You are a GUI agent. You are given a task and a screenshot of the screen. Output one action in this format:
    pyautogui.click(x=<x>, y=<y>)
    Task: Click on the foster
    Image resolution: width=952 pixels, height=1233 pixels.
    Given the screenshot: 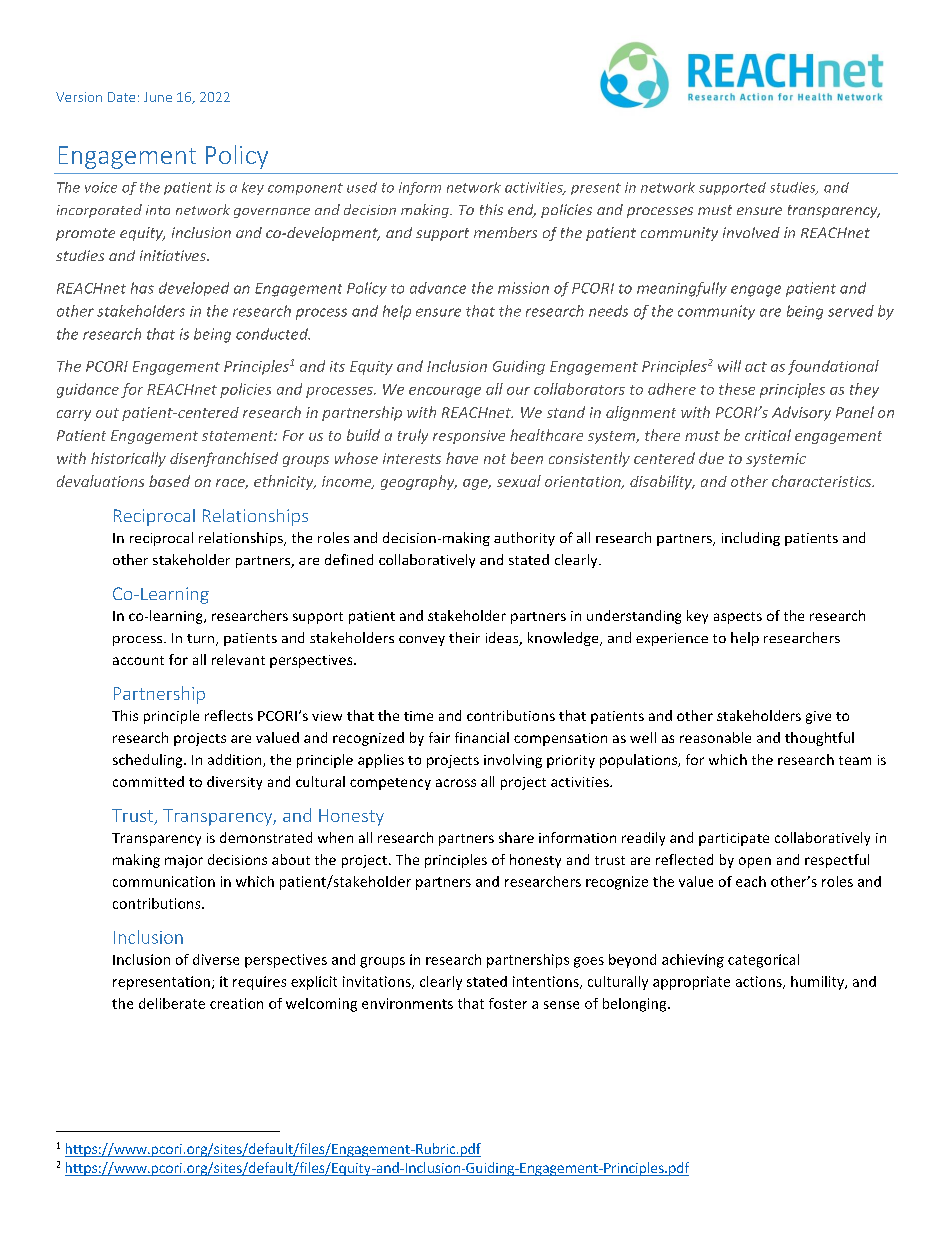 What is the action you would take?
    pyautogui.click(x=508, y=1003)
